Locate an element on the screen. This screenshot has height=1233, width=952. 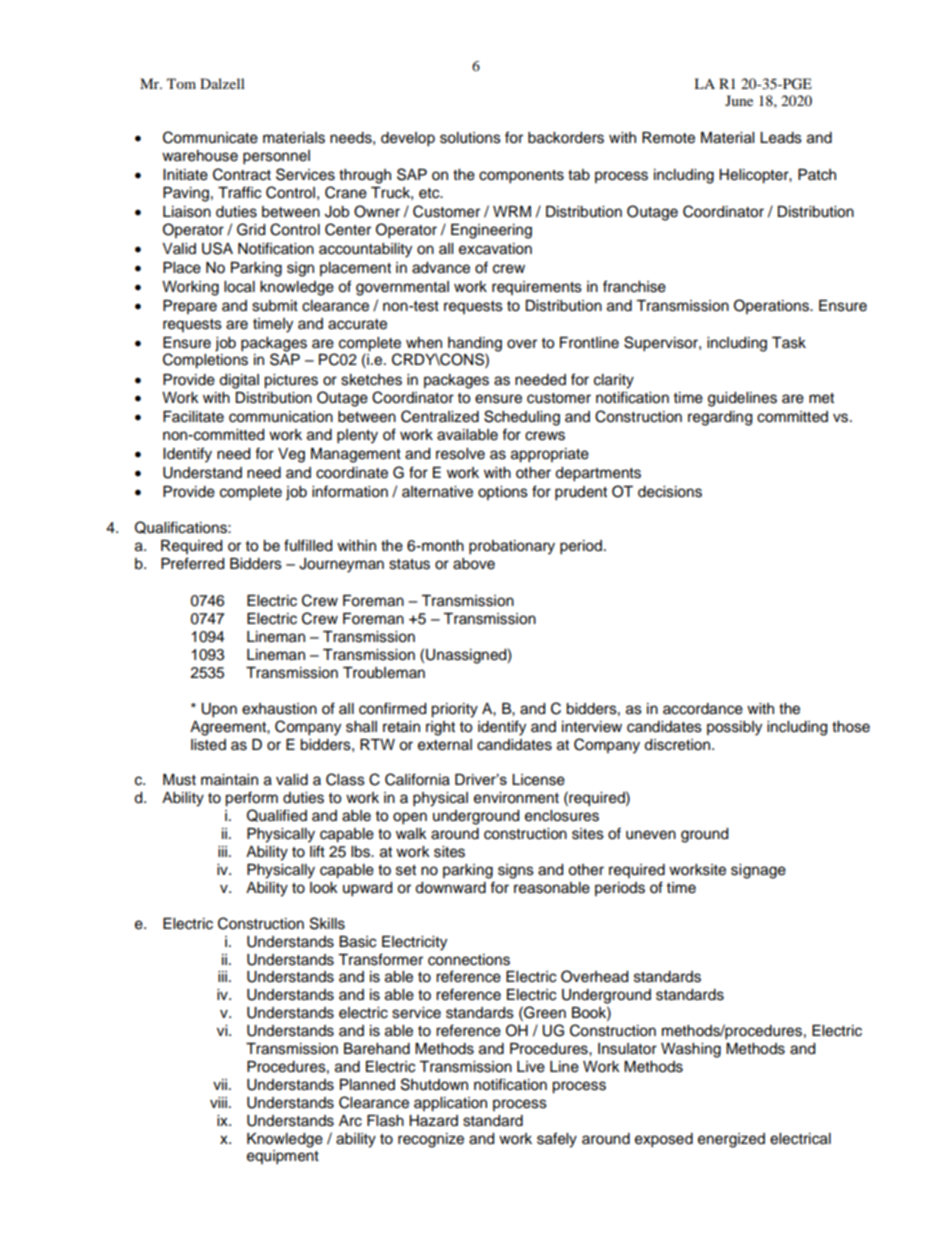
accordance is located at coordinates (703, 709).
